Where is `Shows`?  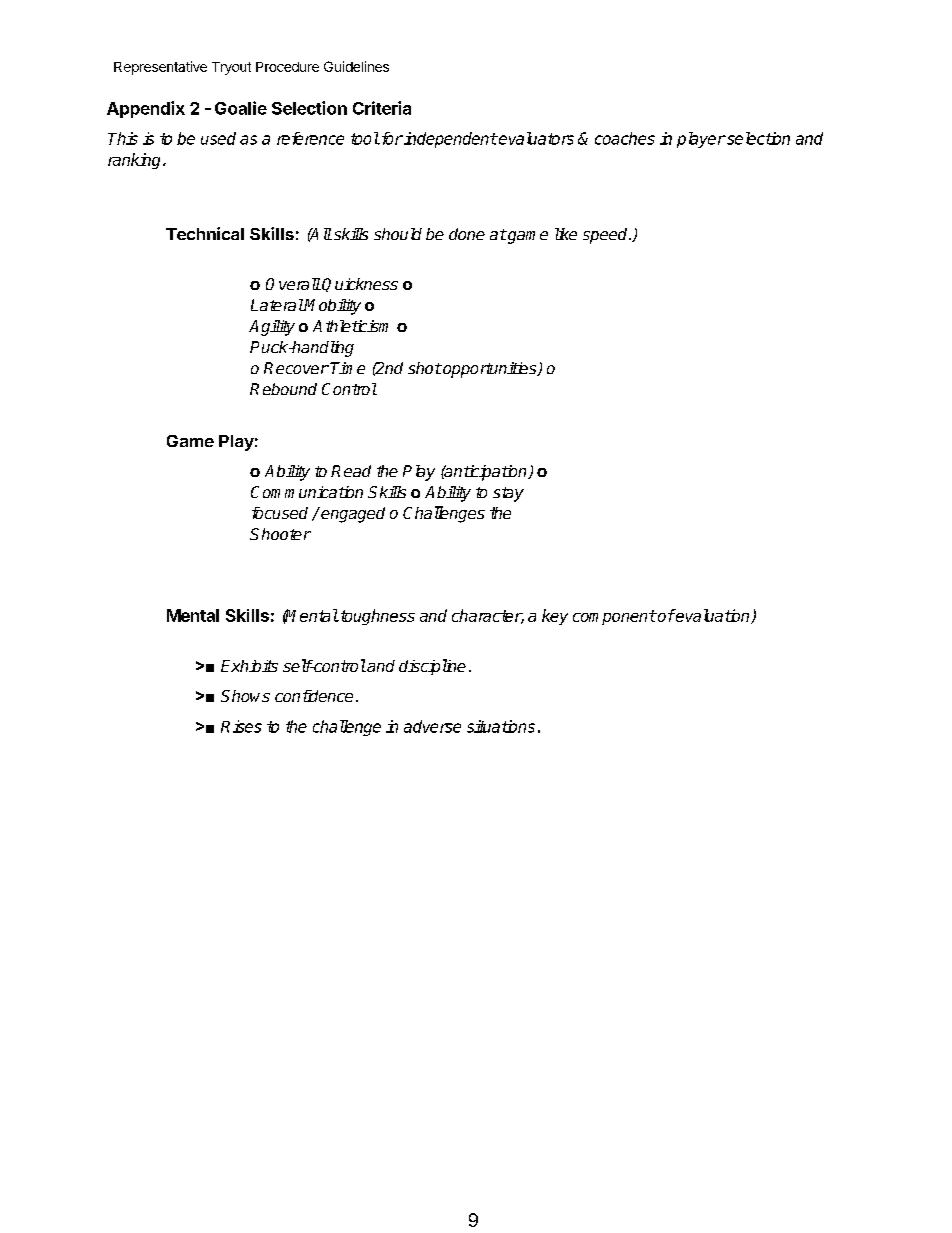 Shows is located at coordinates (245, 696).
